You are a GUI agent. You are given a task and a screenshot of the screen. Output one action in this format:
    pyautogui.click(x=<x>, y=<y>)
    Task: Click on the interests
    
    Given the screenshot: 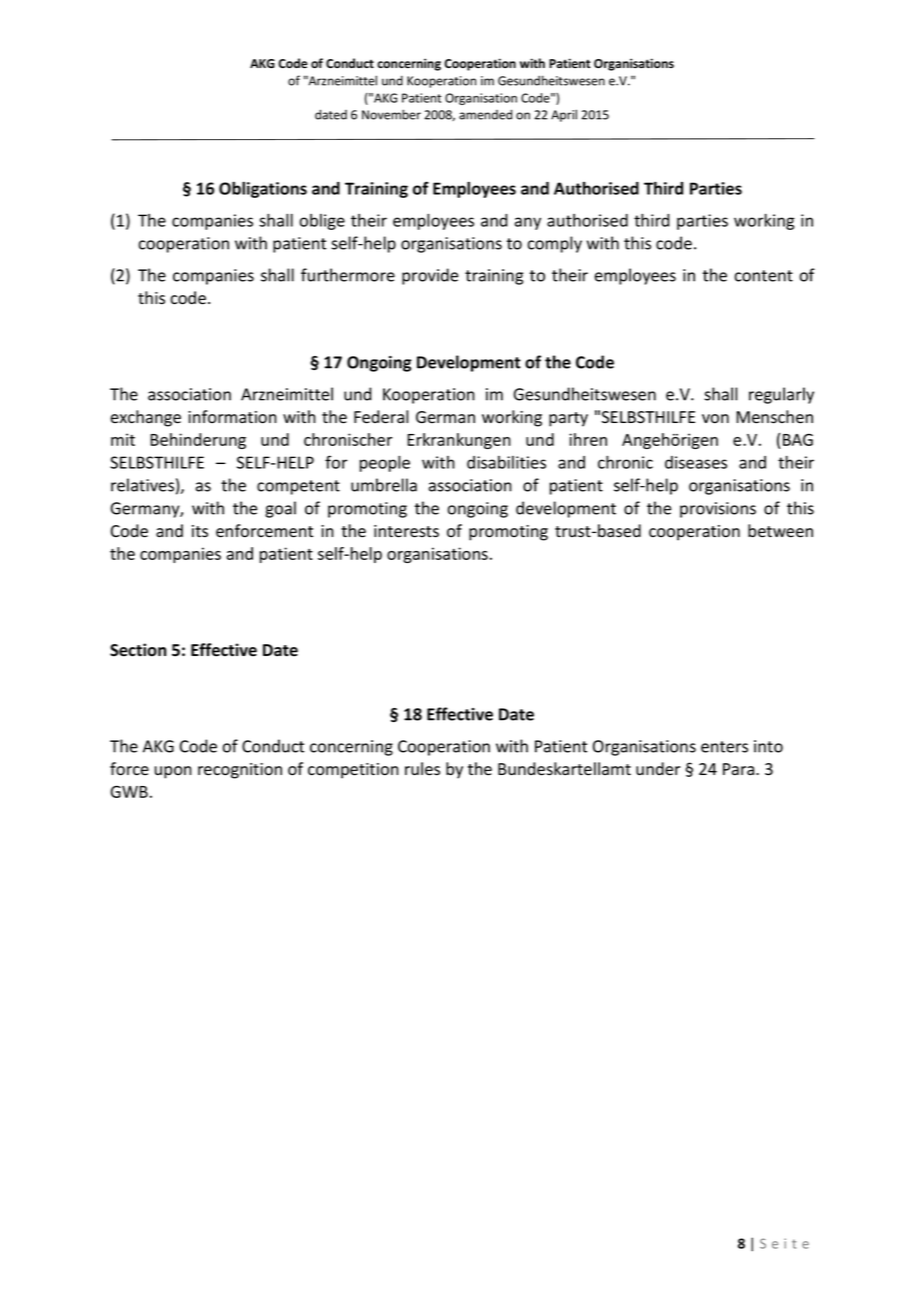 What is the action you would take?
    pyautogui.click(x=406, y=531)
